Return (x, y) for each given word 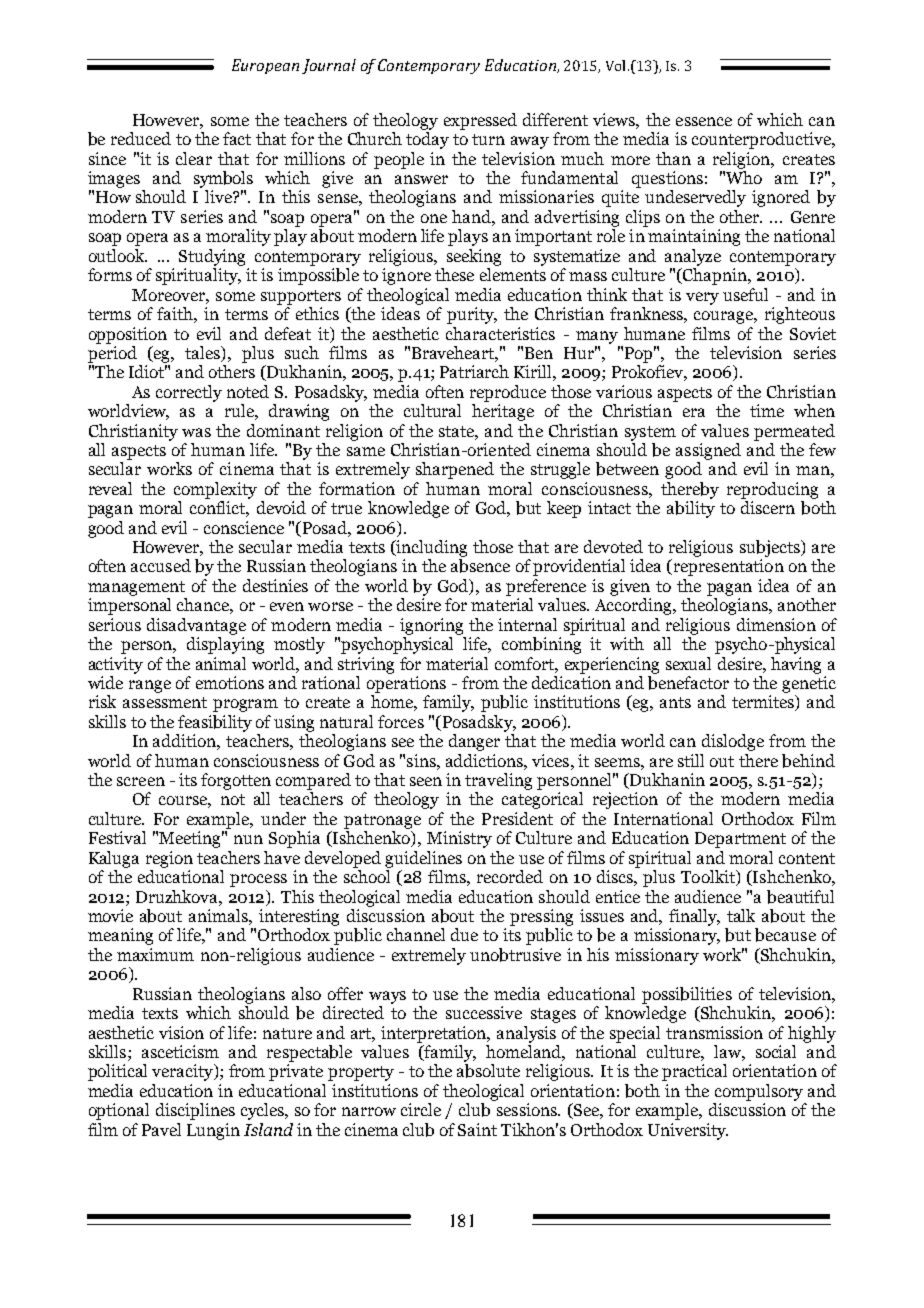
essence (704, 121)
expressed (480, 121)
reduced (141, 138)
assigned (708, 451)
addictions (485, 760)
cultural (432, 410)
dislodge (733, 742)
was (196, 432)
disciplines (195, 1111)
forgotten (236, 781)
